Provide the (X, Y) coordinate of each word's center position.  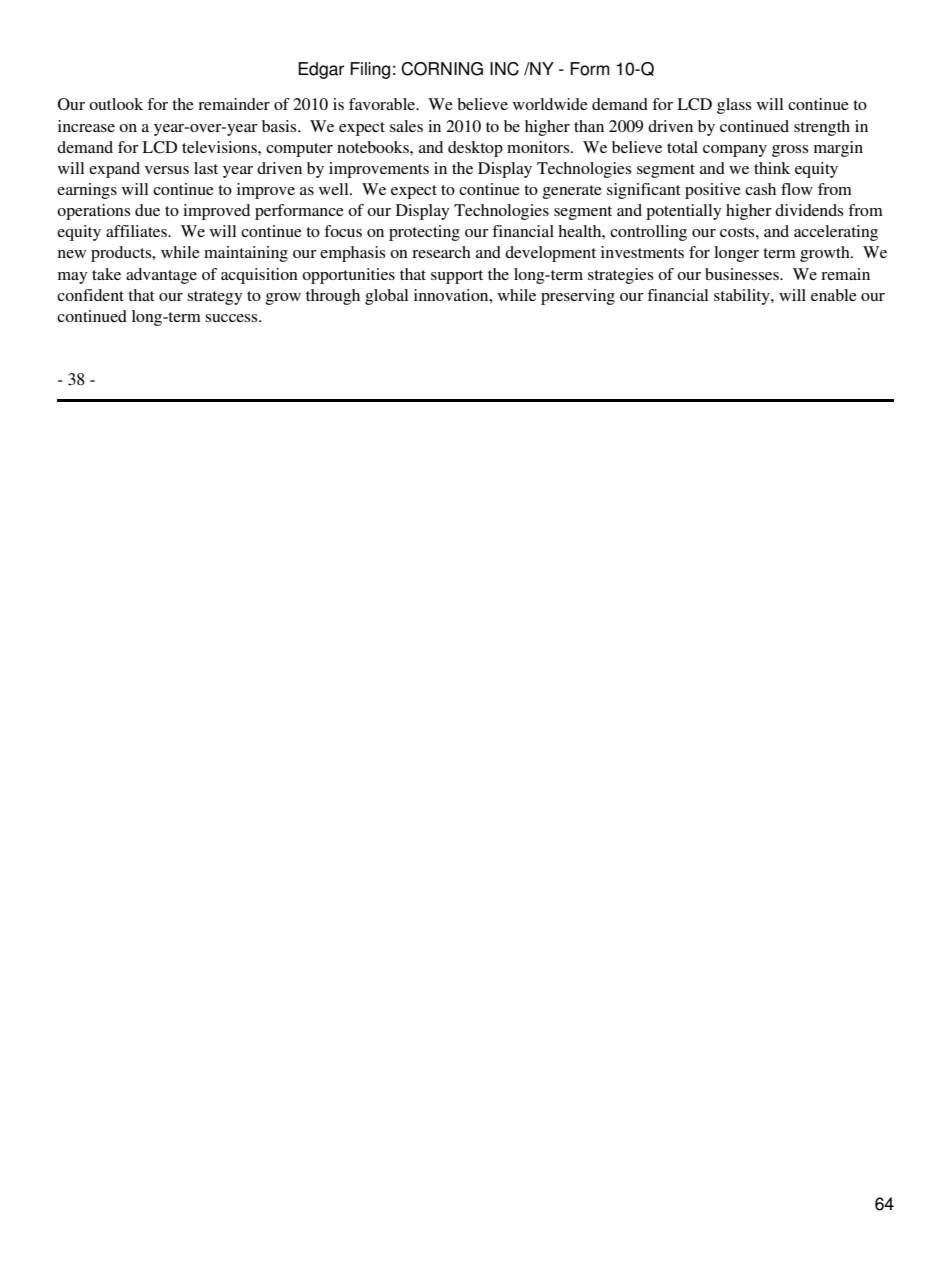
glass (734, 106)
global (386, 297)
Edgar (321, 70)
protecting (424, 233)
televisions (220, 147)
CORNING (442, 69)
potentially (683, 212)
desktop (475, 149)
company (735, 151)
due (147, 210)
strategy (214, 298)
